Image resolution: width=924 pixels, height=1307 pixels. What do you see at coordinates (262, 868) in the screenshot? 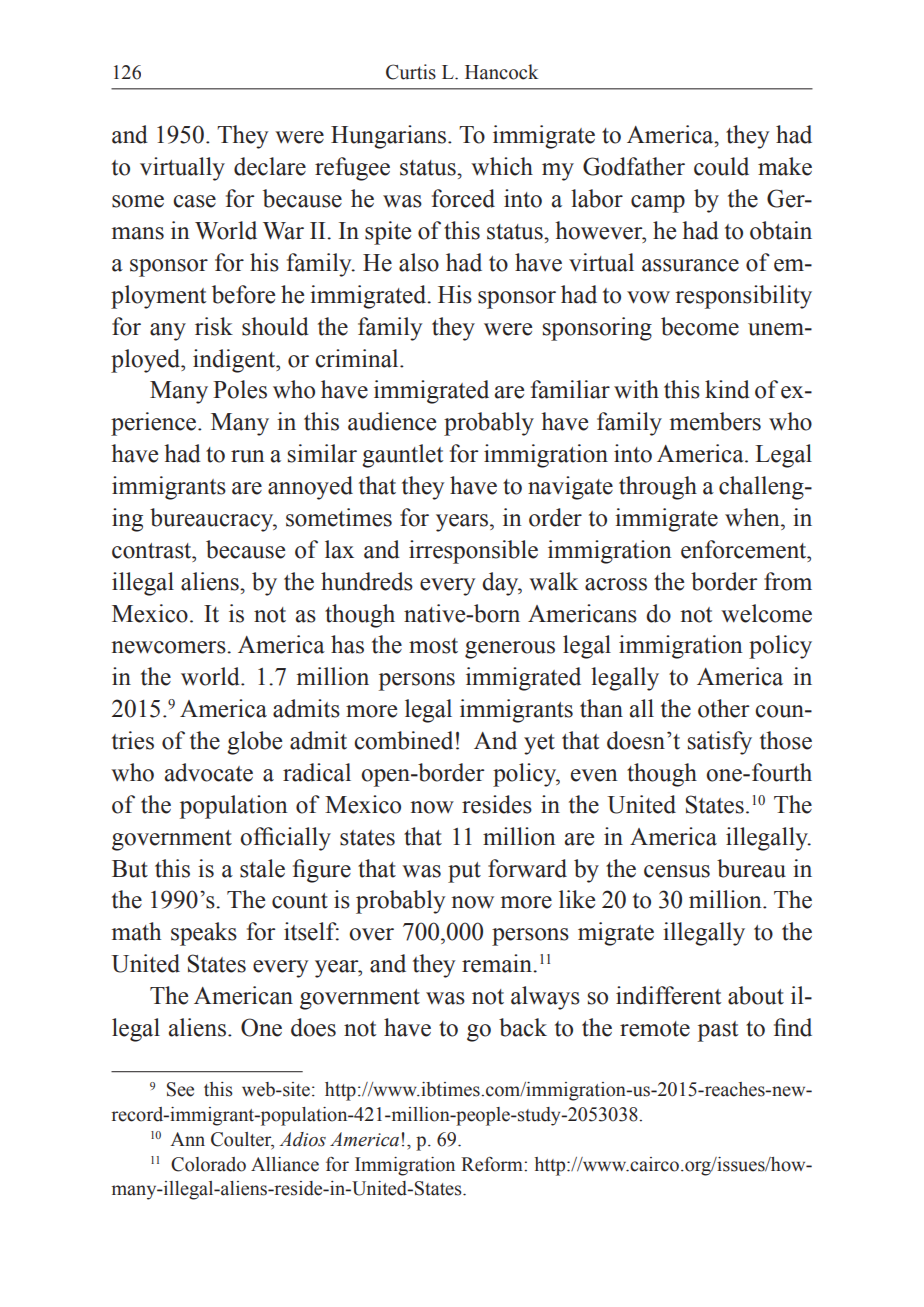
I see `stale` at bounding box center [262, 868].
